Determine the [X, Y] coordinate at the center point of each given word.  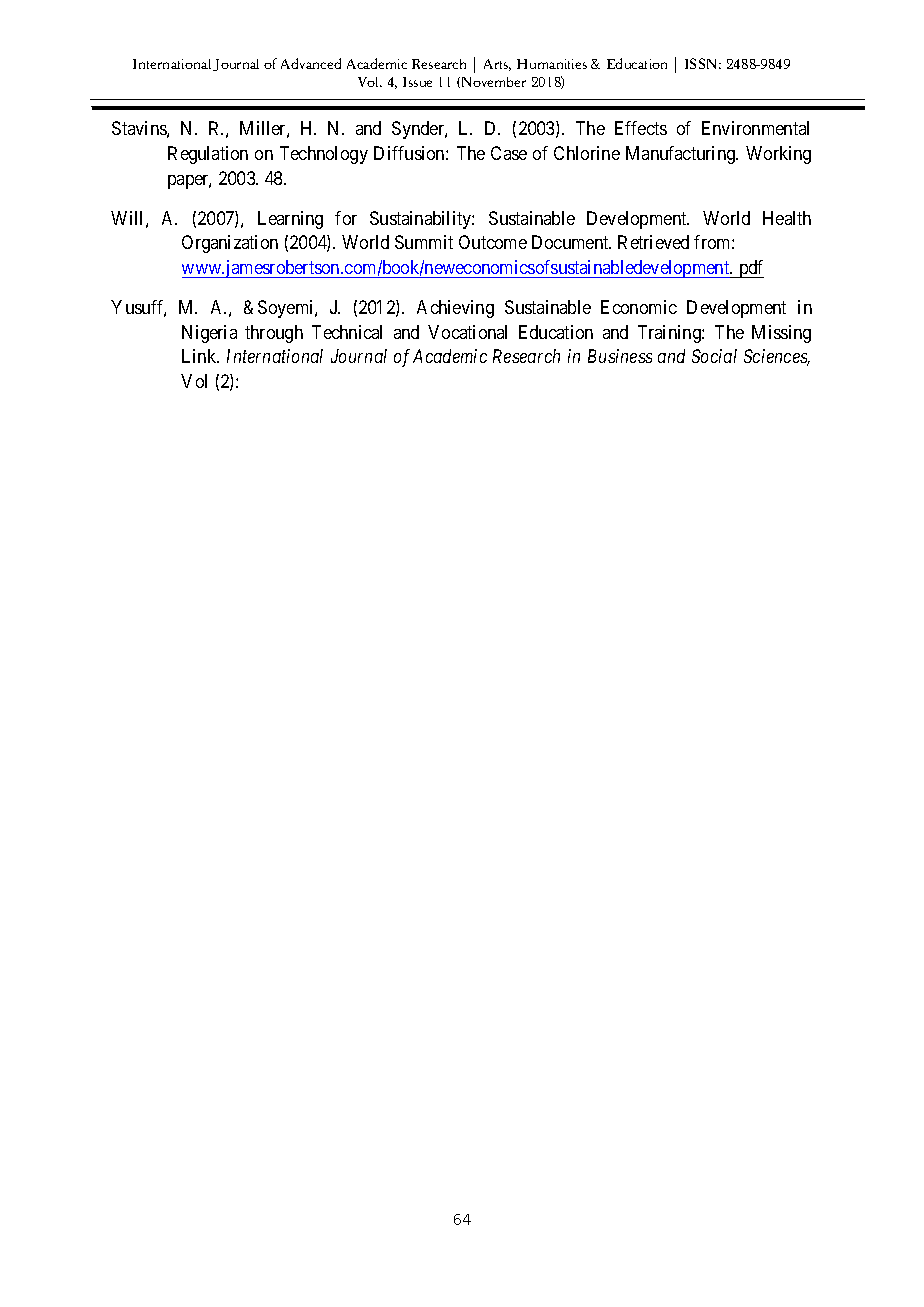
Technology [324, 155]
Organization [230, 244]
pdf [750, 269]
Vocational [467, 332]
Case [509, 153]
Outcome [493, 242]
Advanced [311, 63]
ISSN [703, 63]
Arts [497, 65]
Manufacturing [682, 155]
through [274, 334]
